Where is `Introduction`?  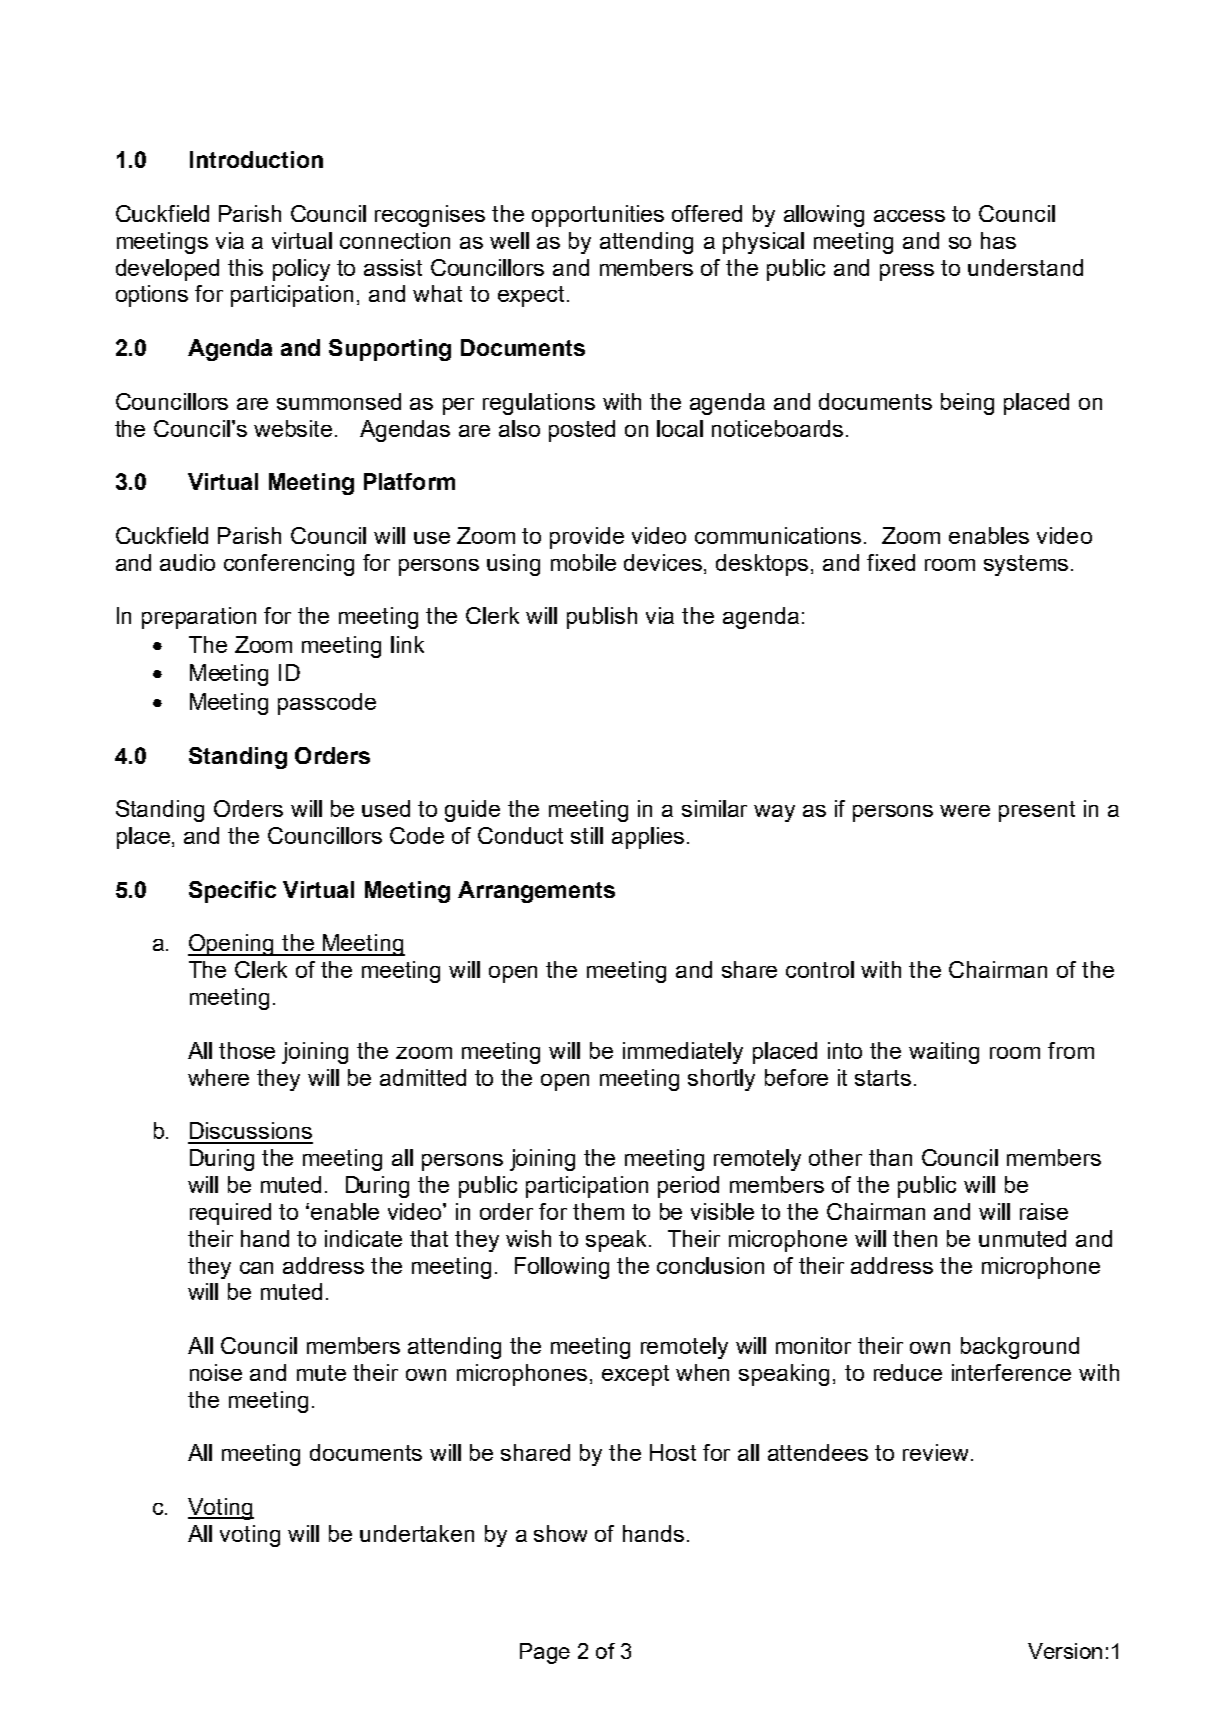 Introduction is located at coordinates (256, 159).
